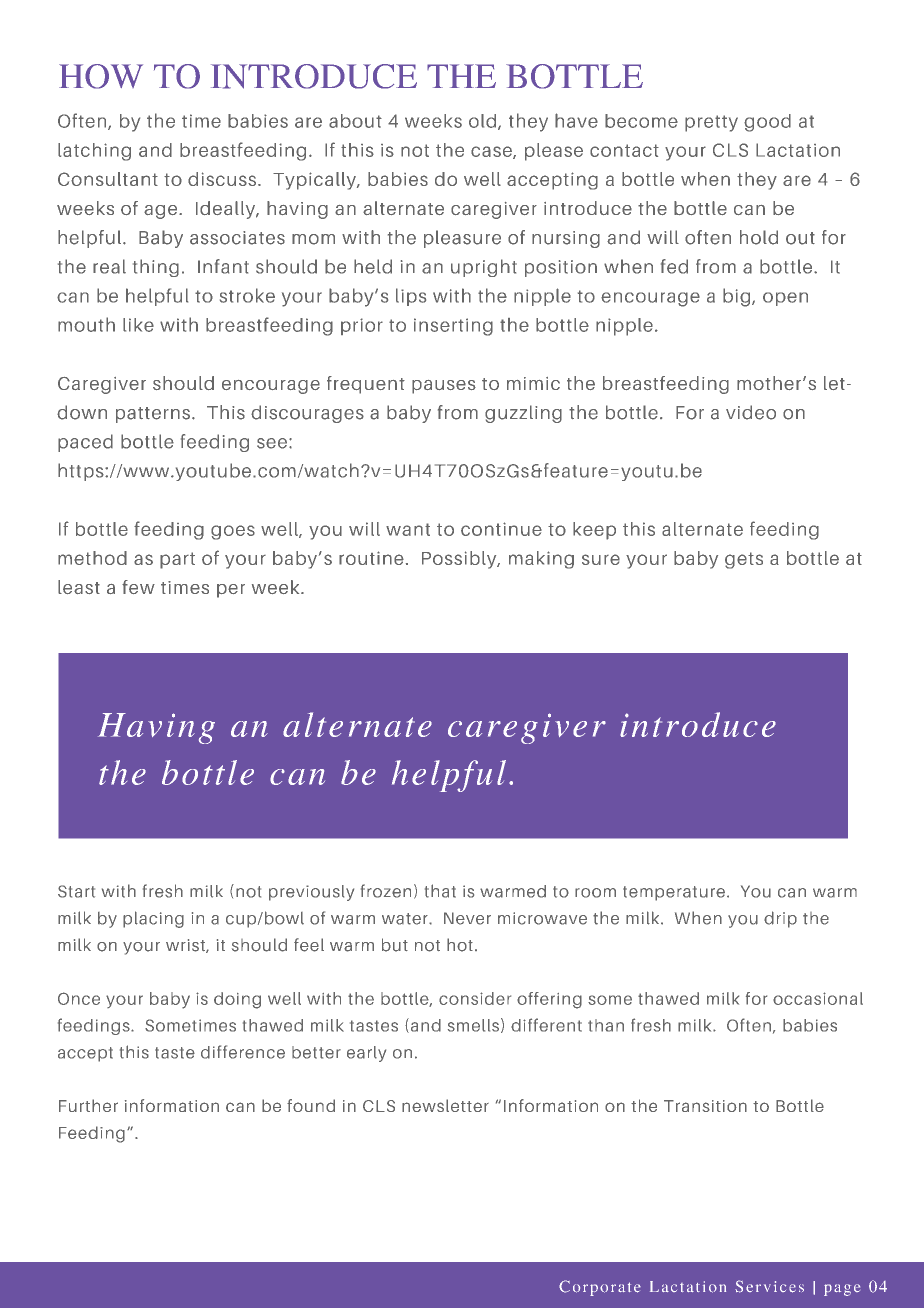 This screenshot has width=924, height=1308. Describe the element at coordinates (767, 123) in the screenshot. I see `good` at that location.
